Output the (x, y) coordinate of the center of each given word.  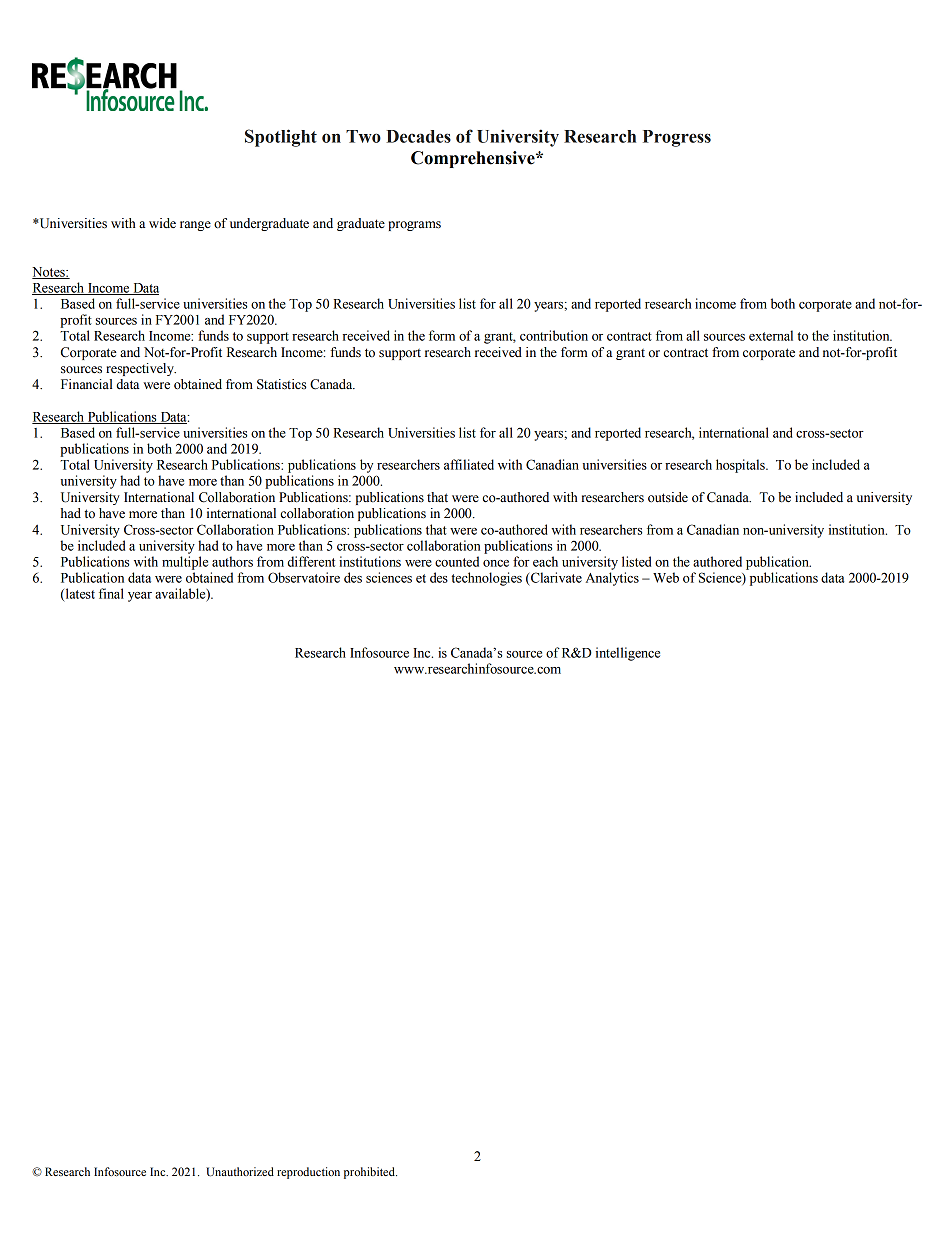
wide (162, 223)
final (111, 593)
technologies (486, 579)
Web (666, 577)
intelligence (628, 654)
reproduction (308, 1173)
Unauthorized (240, 1172)
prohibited (370, 1173)
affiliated (469, 464)
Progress (677, 138)
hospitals (741, 466)
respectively (141, 369)
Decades (418, 136)
